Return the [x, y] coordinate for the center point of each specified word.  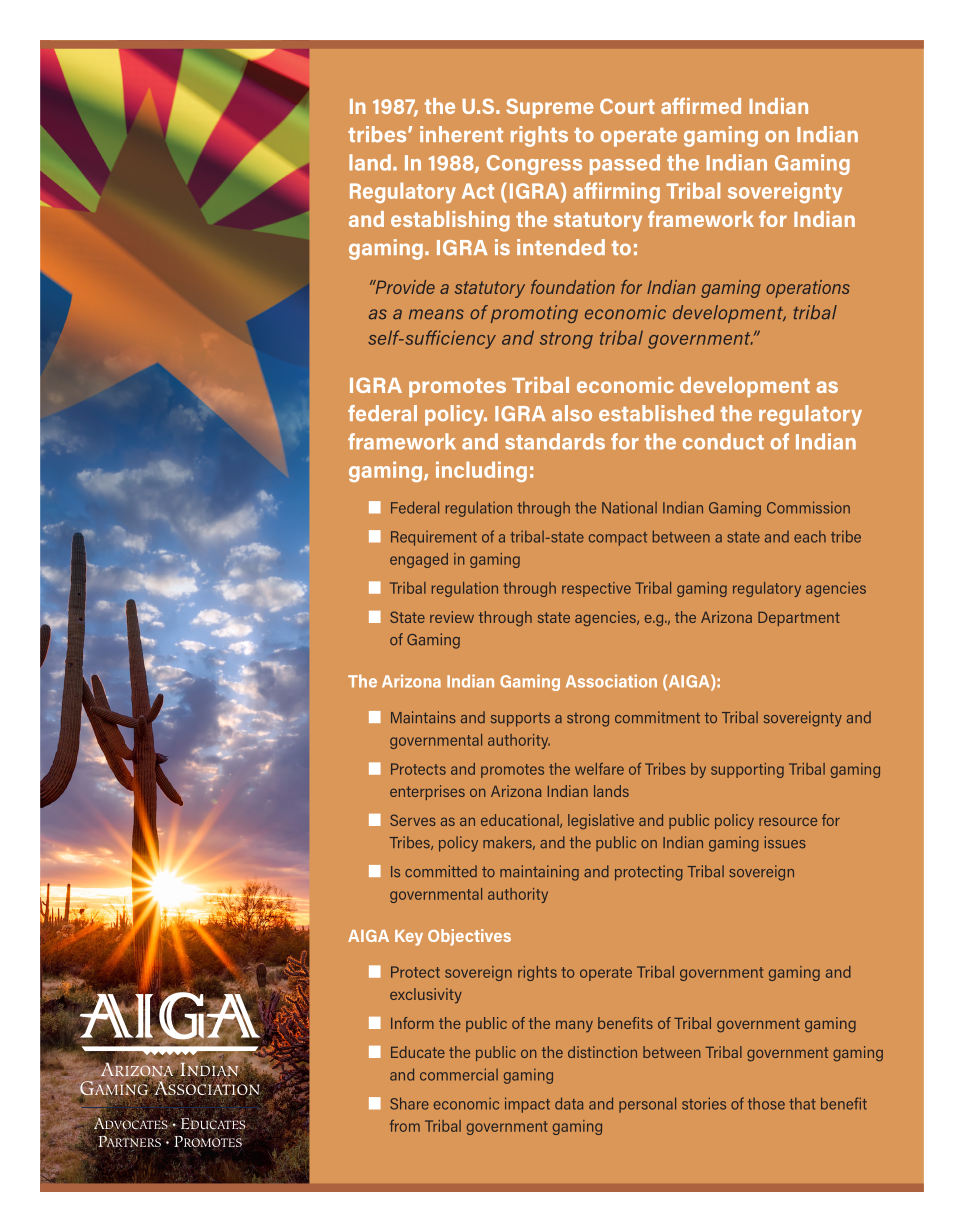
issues [785, 842]
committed [441, 871]
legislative [601, 821]
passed [625, 164]
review [452, 617]
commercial [459, 1074]
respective [596, 589]
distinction [602, 1052]
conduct [723, 441]
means [436, 314]
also [572, 413]
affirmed [701, 106]
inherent [461, 134]
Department [799, 619]
